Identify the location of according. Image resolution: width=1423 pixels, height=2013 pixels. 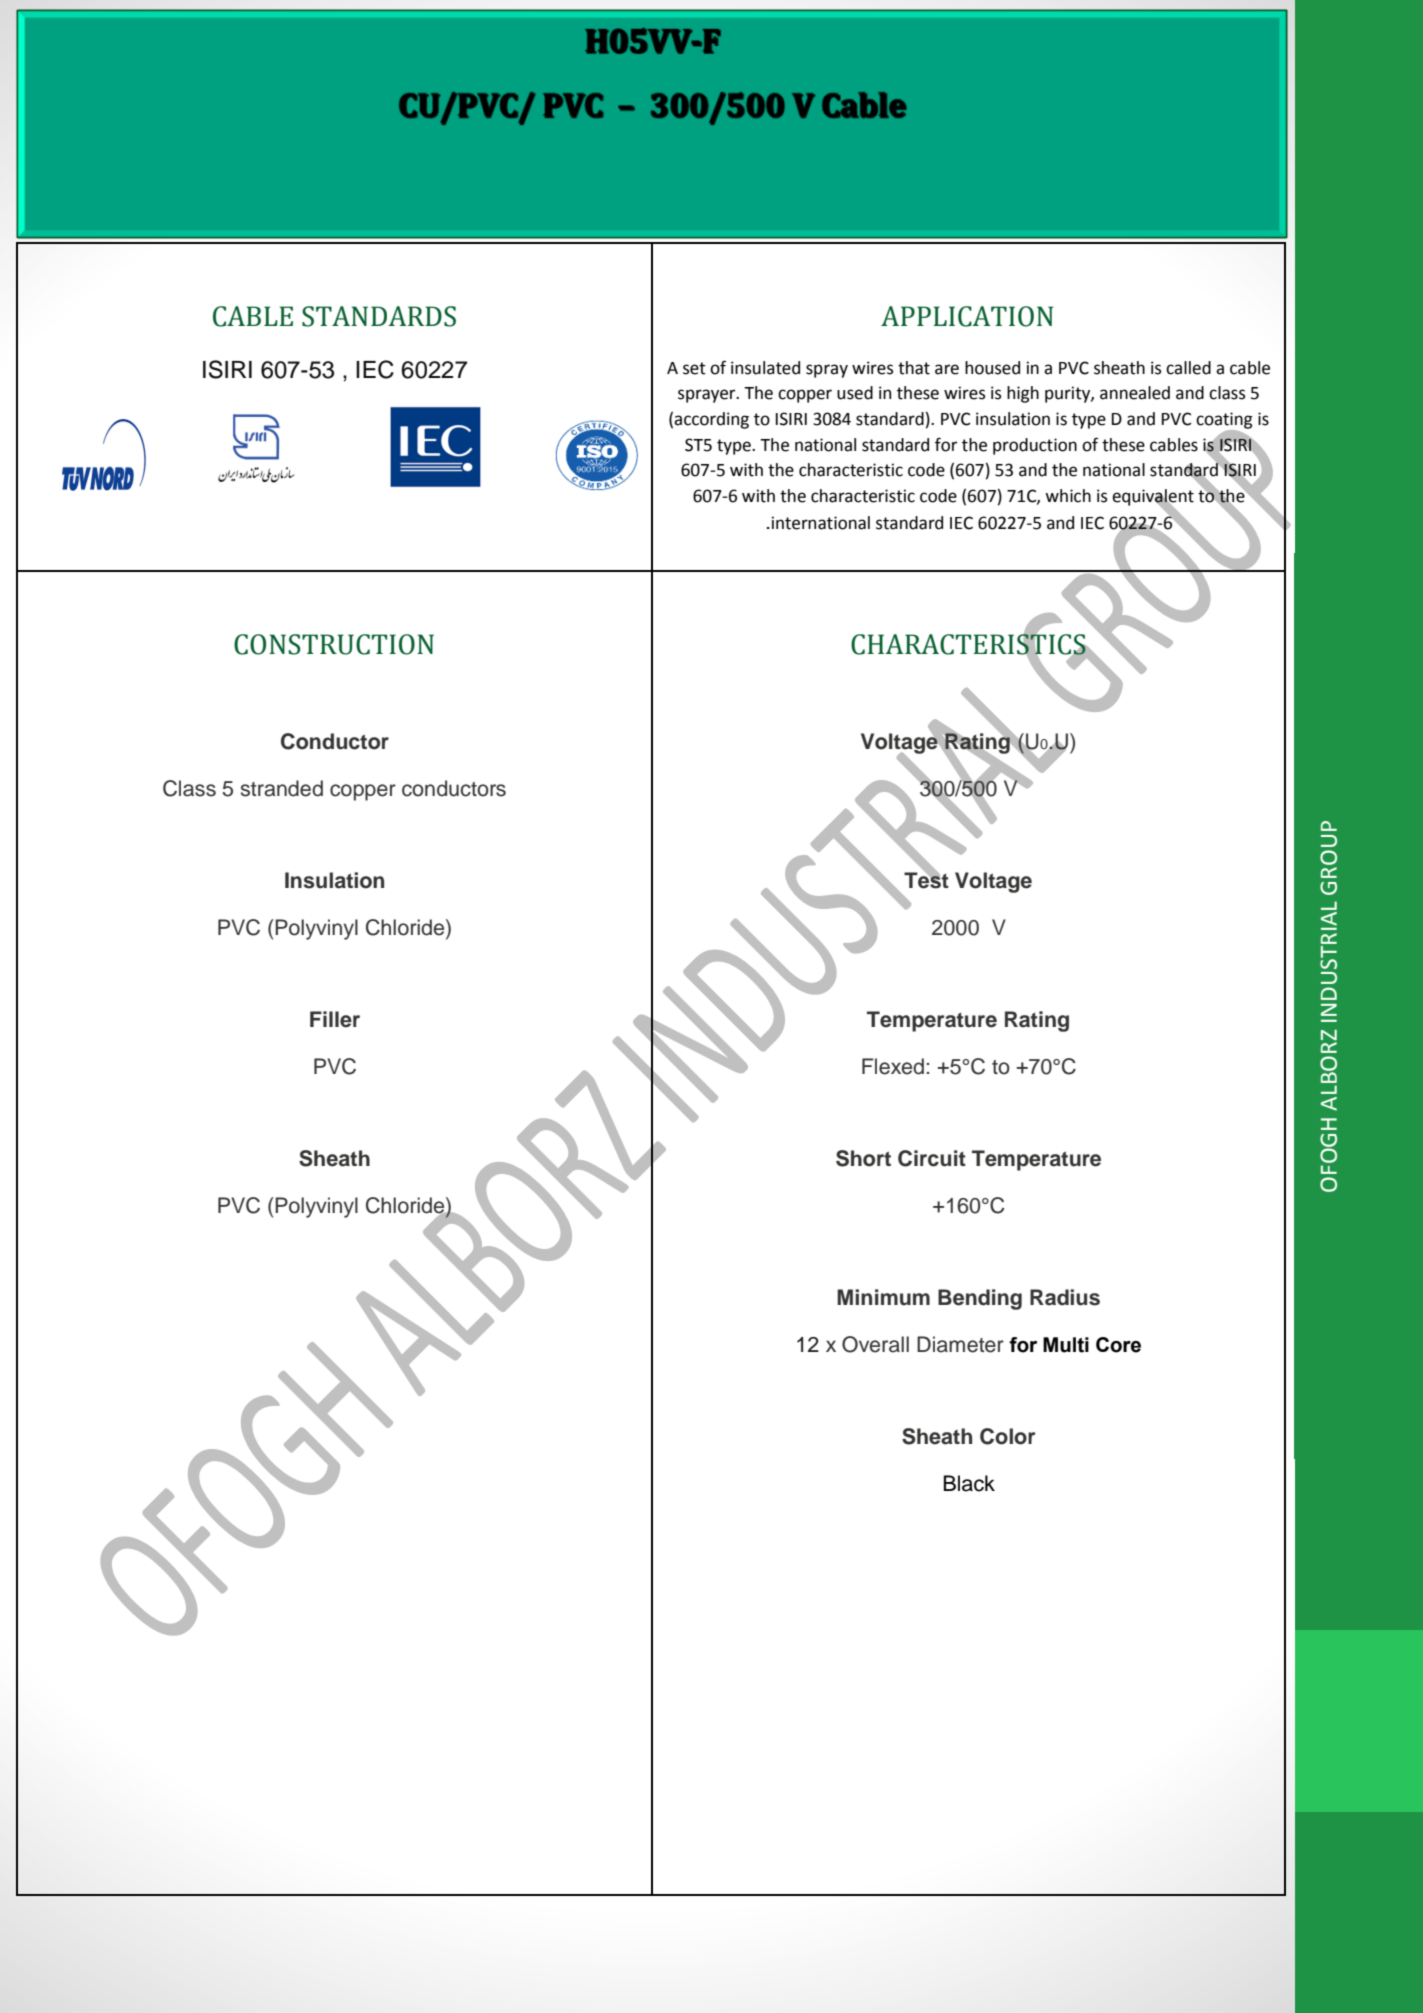
(711, 420).
